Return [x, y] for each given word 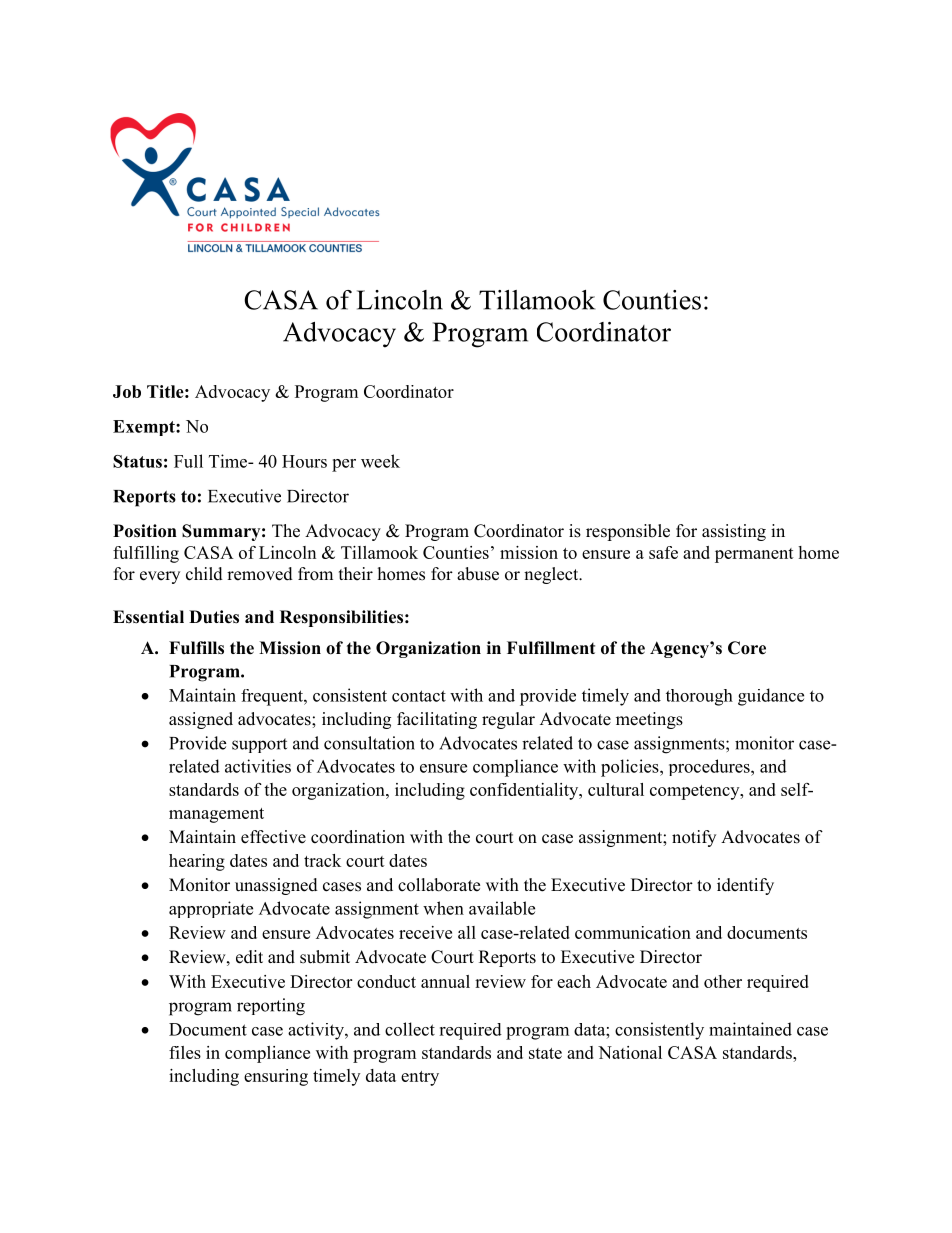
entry [420, 1078]
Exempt [145, 428]
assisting [734, 532]
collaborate [439, 885]
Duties [214, 617]
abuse [478, 574]
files [185, 1052]
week [380, 461]
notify [694, 838]
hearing [197, 862]
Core [747, 648]
